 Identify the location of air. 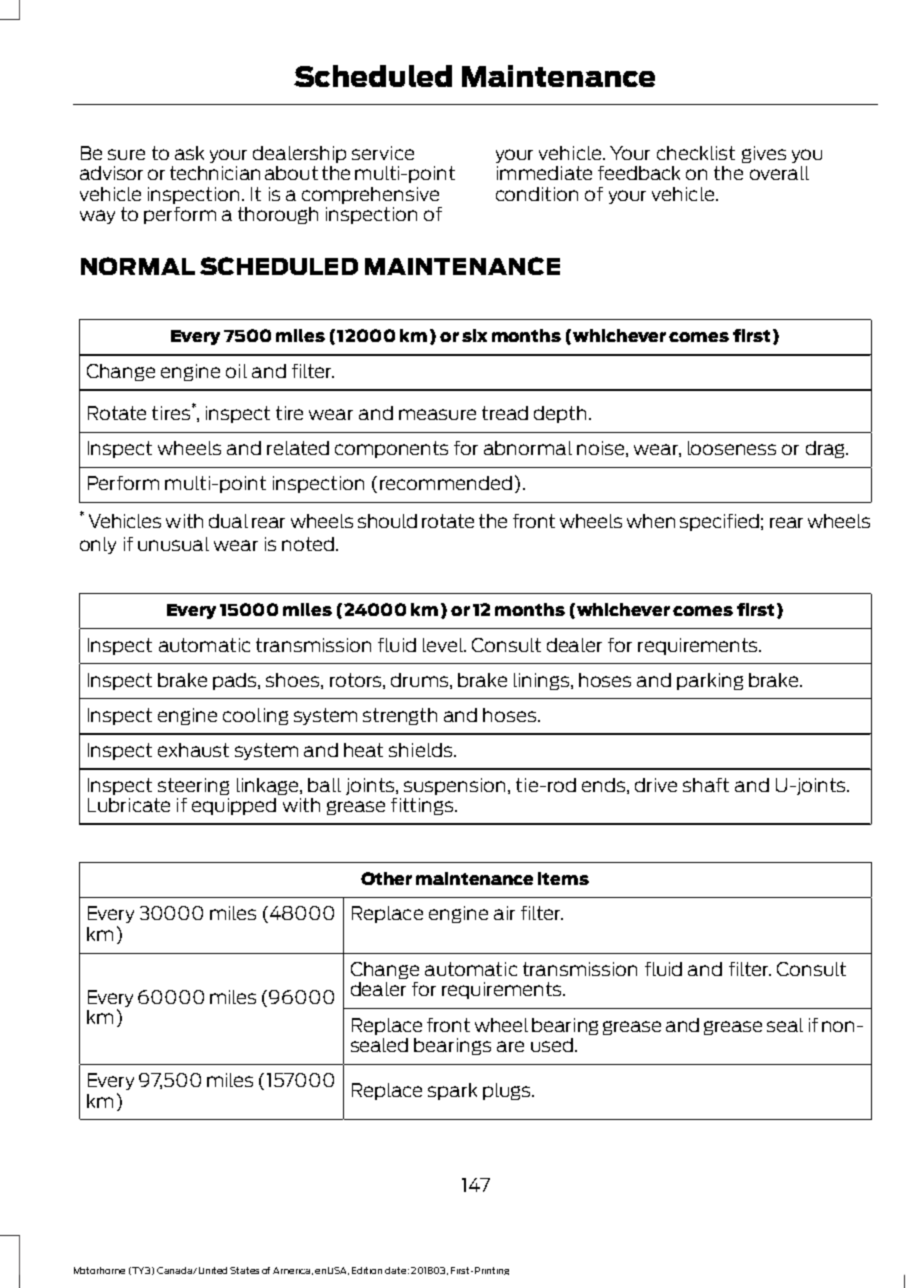
(504, 913).
